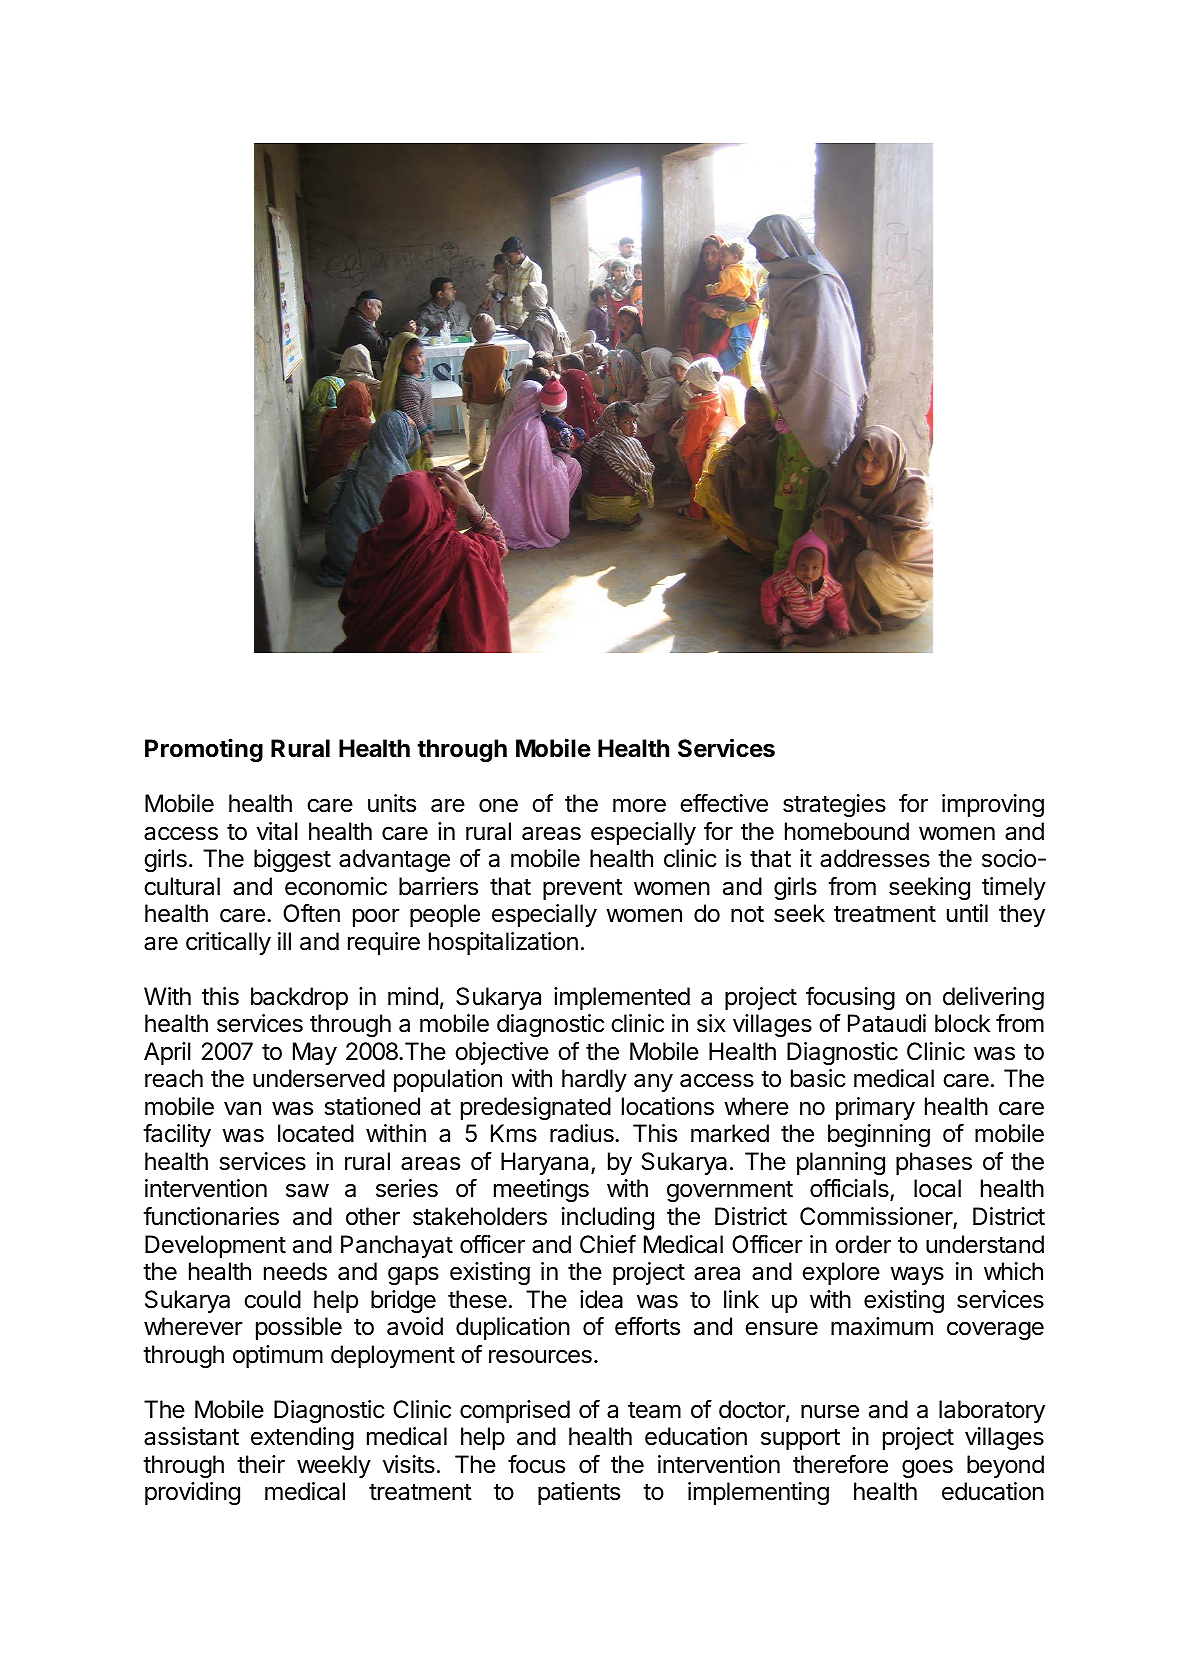  Describe the element at coordinates (261, 1464) in the page. I see `their` at that location.
